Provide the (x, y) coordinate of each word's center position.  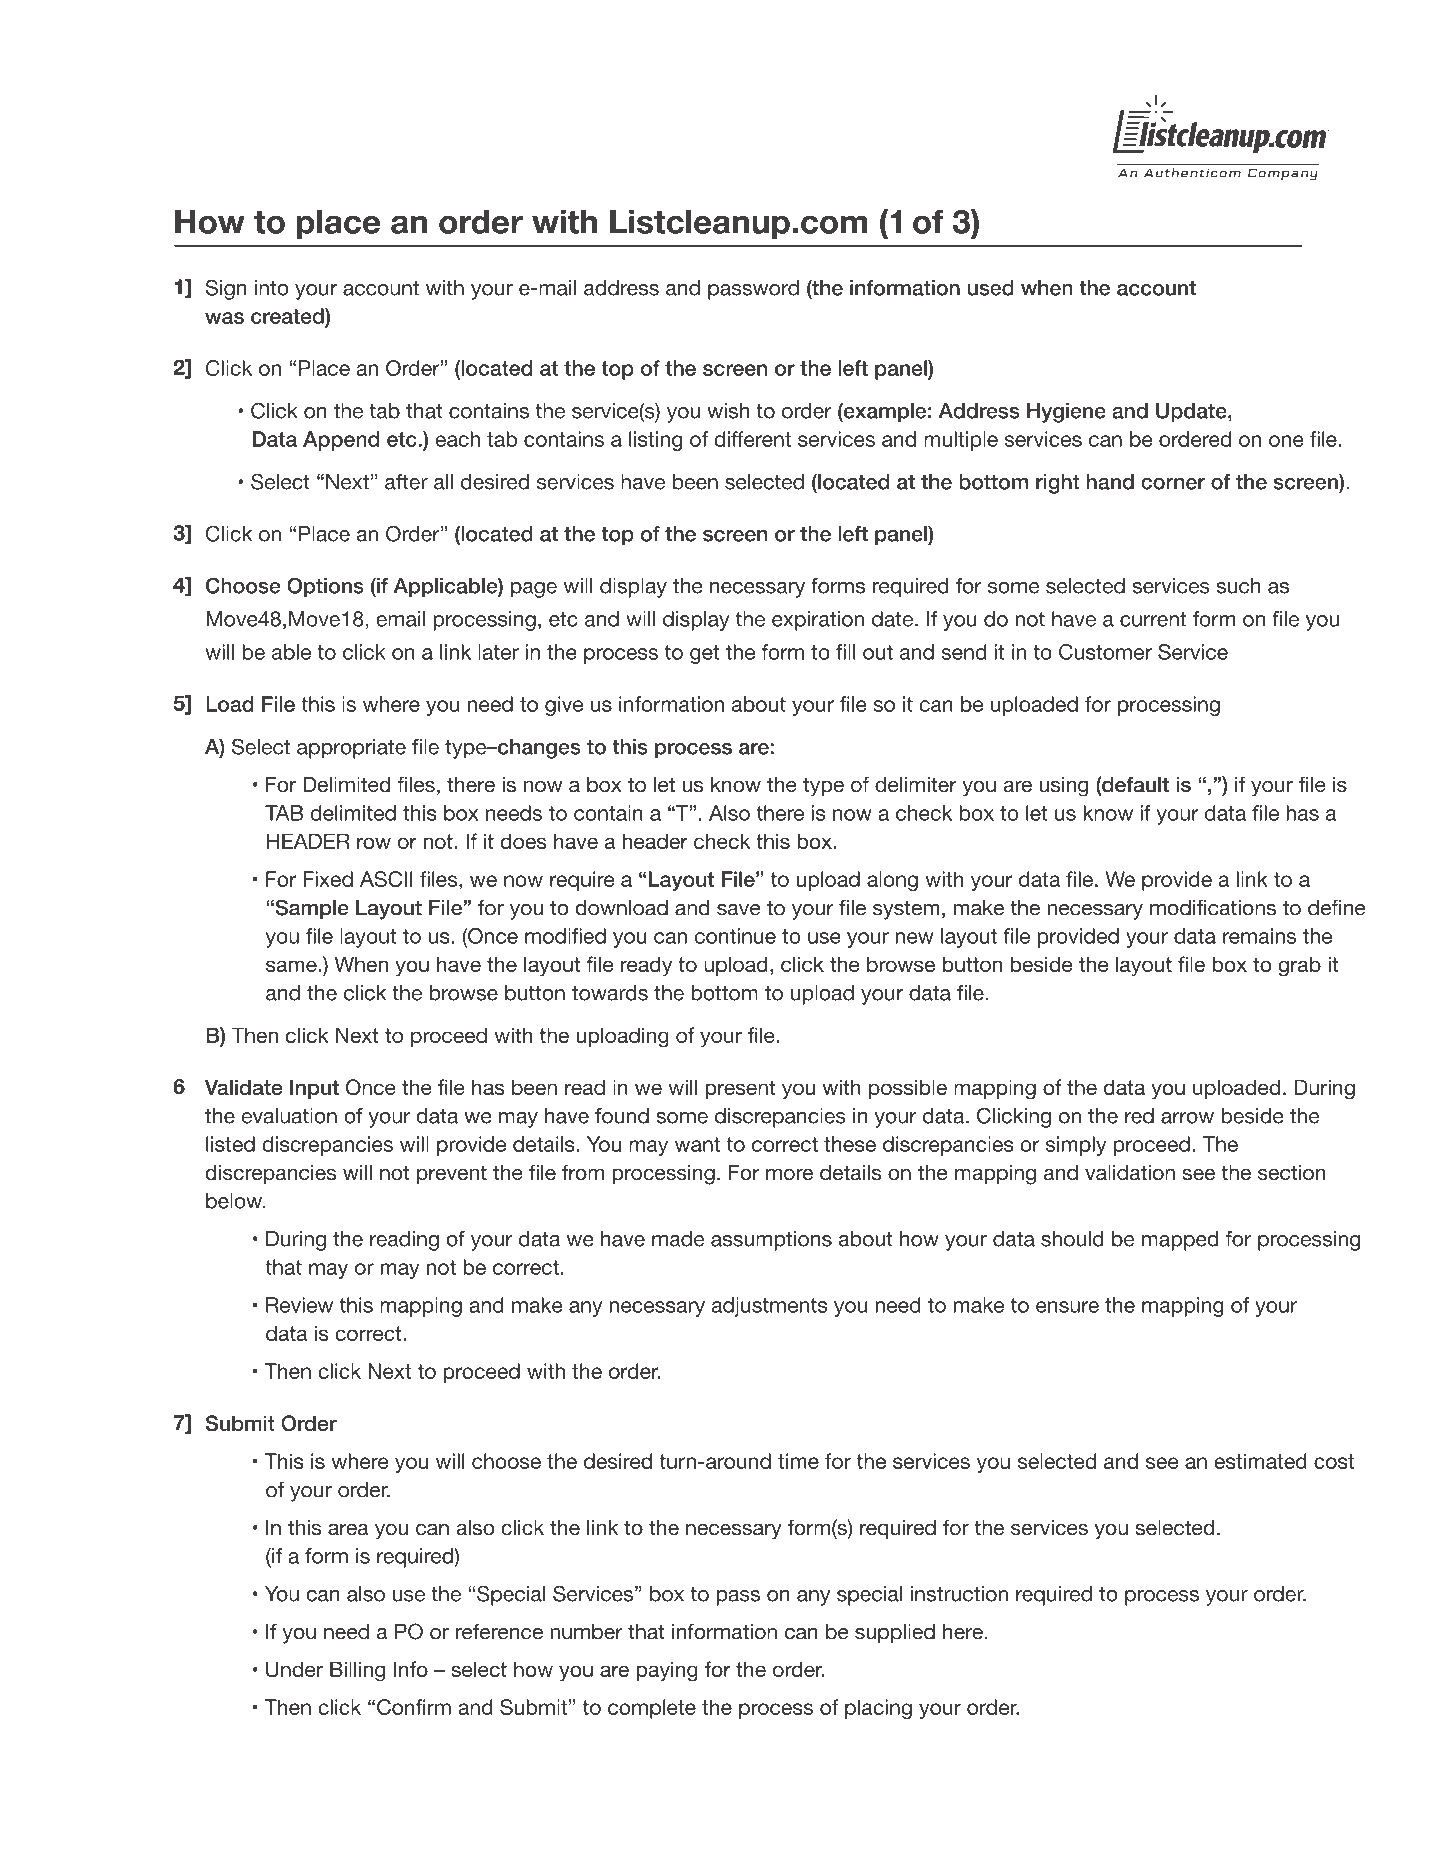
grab (1299, 966)
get (704, 654)
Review (299, 1305)
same (291, 966)
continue (735, 936)
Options (325, 587)
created (288, 316)
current (1153, 619)
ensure (1067, 1307)
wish (728, 411)
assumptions (771, 1241)
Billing (357, 1671)
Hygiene (1066, 413)
